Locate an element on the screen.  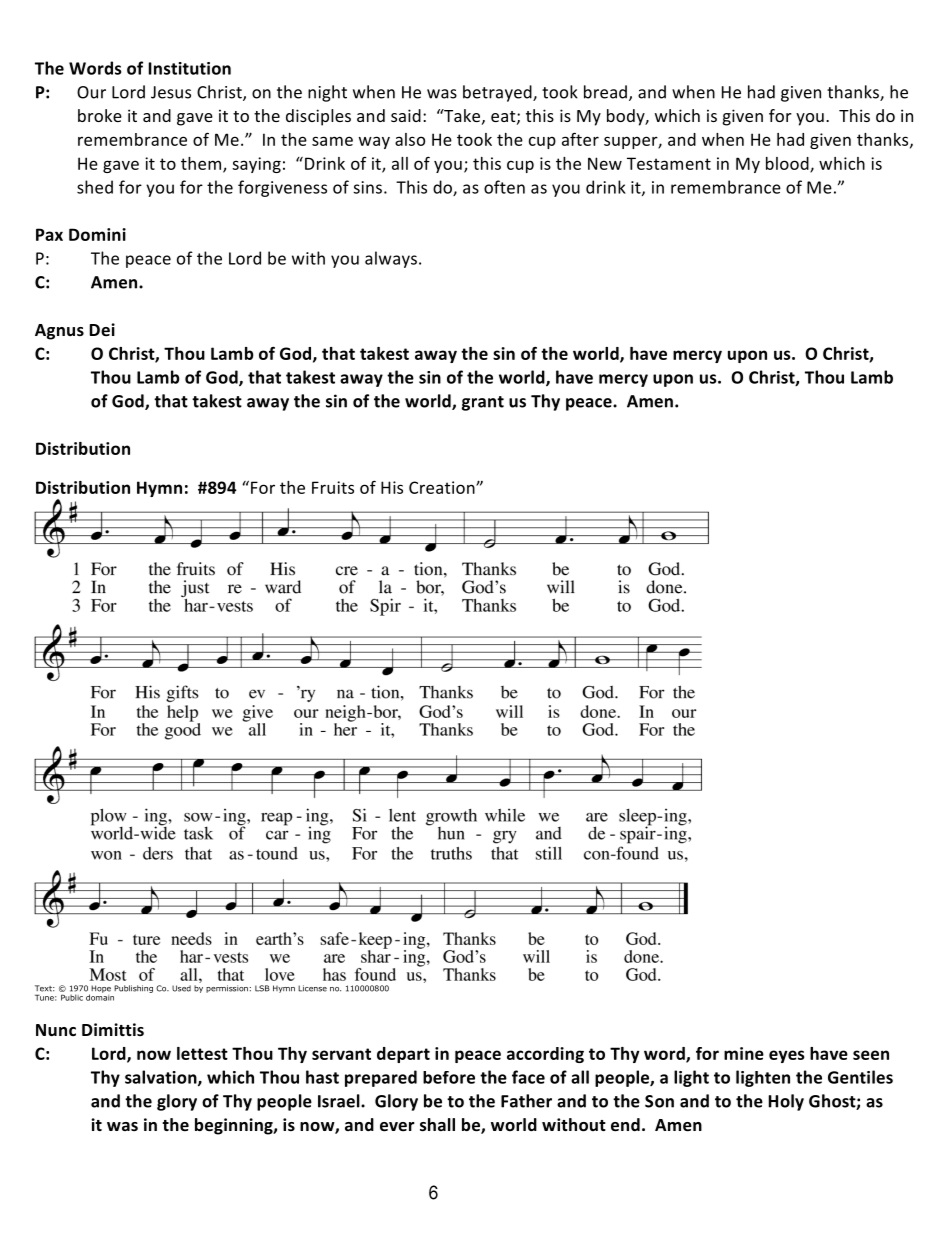
blood is located at coordinates (788, 164).
